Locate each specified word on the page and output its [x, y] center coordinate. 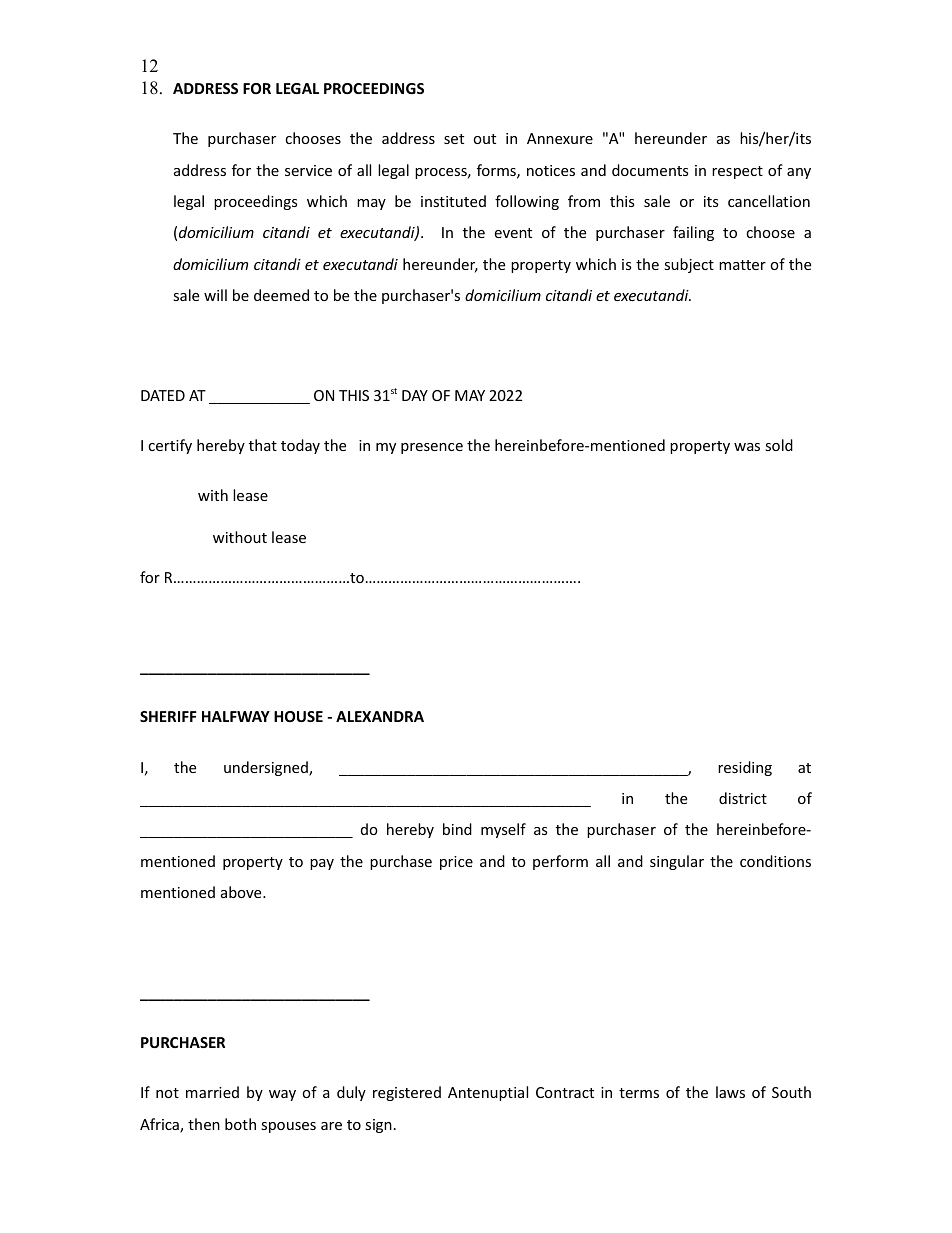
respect [737, 172]
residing [745, 768]
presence [432, 448]
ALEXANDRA [380, 716]
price [456, 863]
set [454, 139]
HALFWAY [236, 716]
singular [677, 862]
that [263, 445]
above [242, 892]
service [308, 170]
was [747, 447]
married [212, 1092]
